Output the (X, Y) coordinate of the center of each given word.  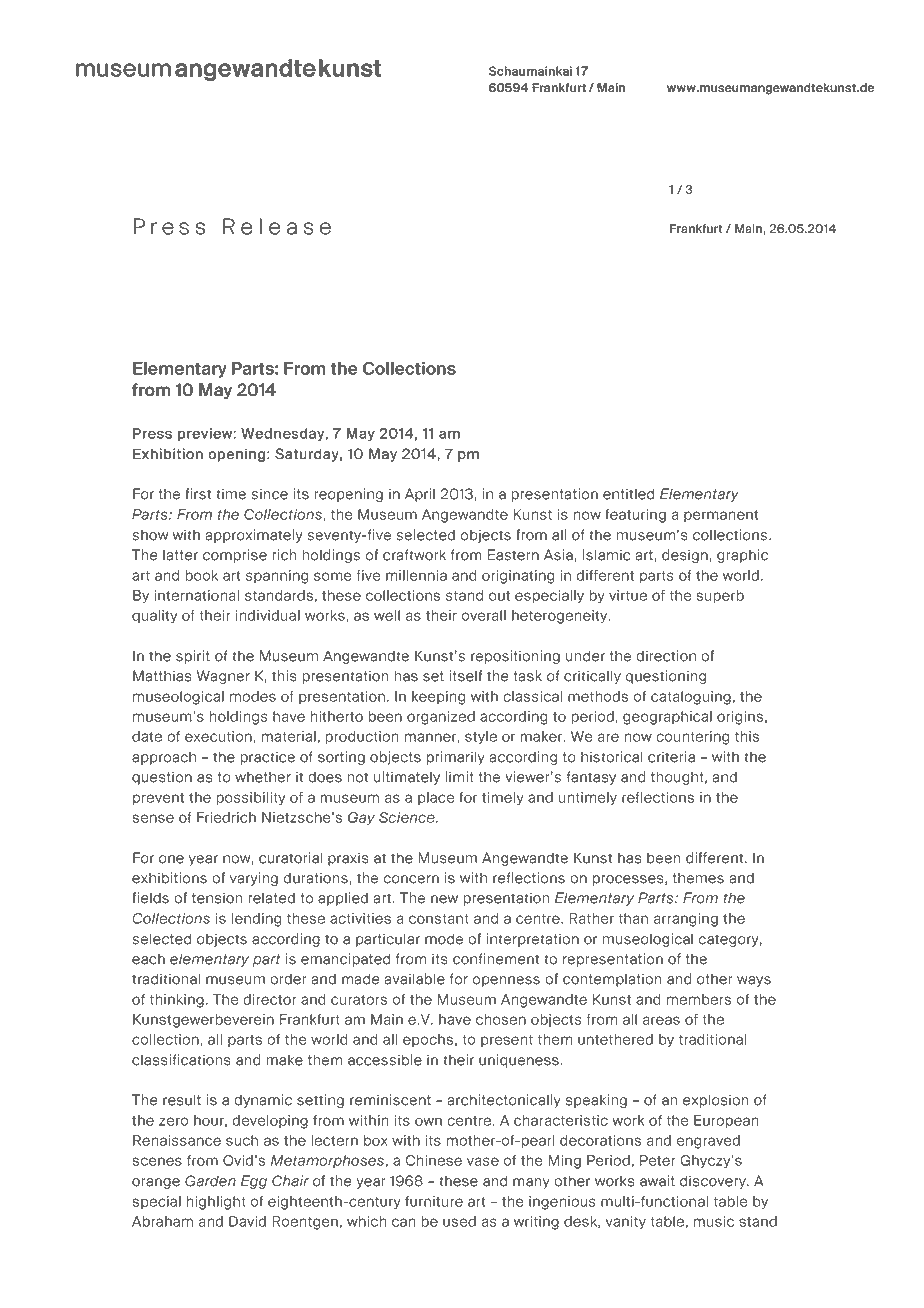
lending (256, 920)
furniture (434, 1201)
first (198, 494)
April (420, 495)
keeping (438, 698)
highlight (216, 1203)
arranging (686, 920)
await (657, 1181)
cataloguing (691, 698)
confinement (496, 959)
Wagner (223, 677)
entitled (628, 494)
